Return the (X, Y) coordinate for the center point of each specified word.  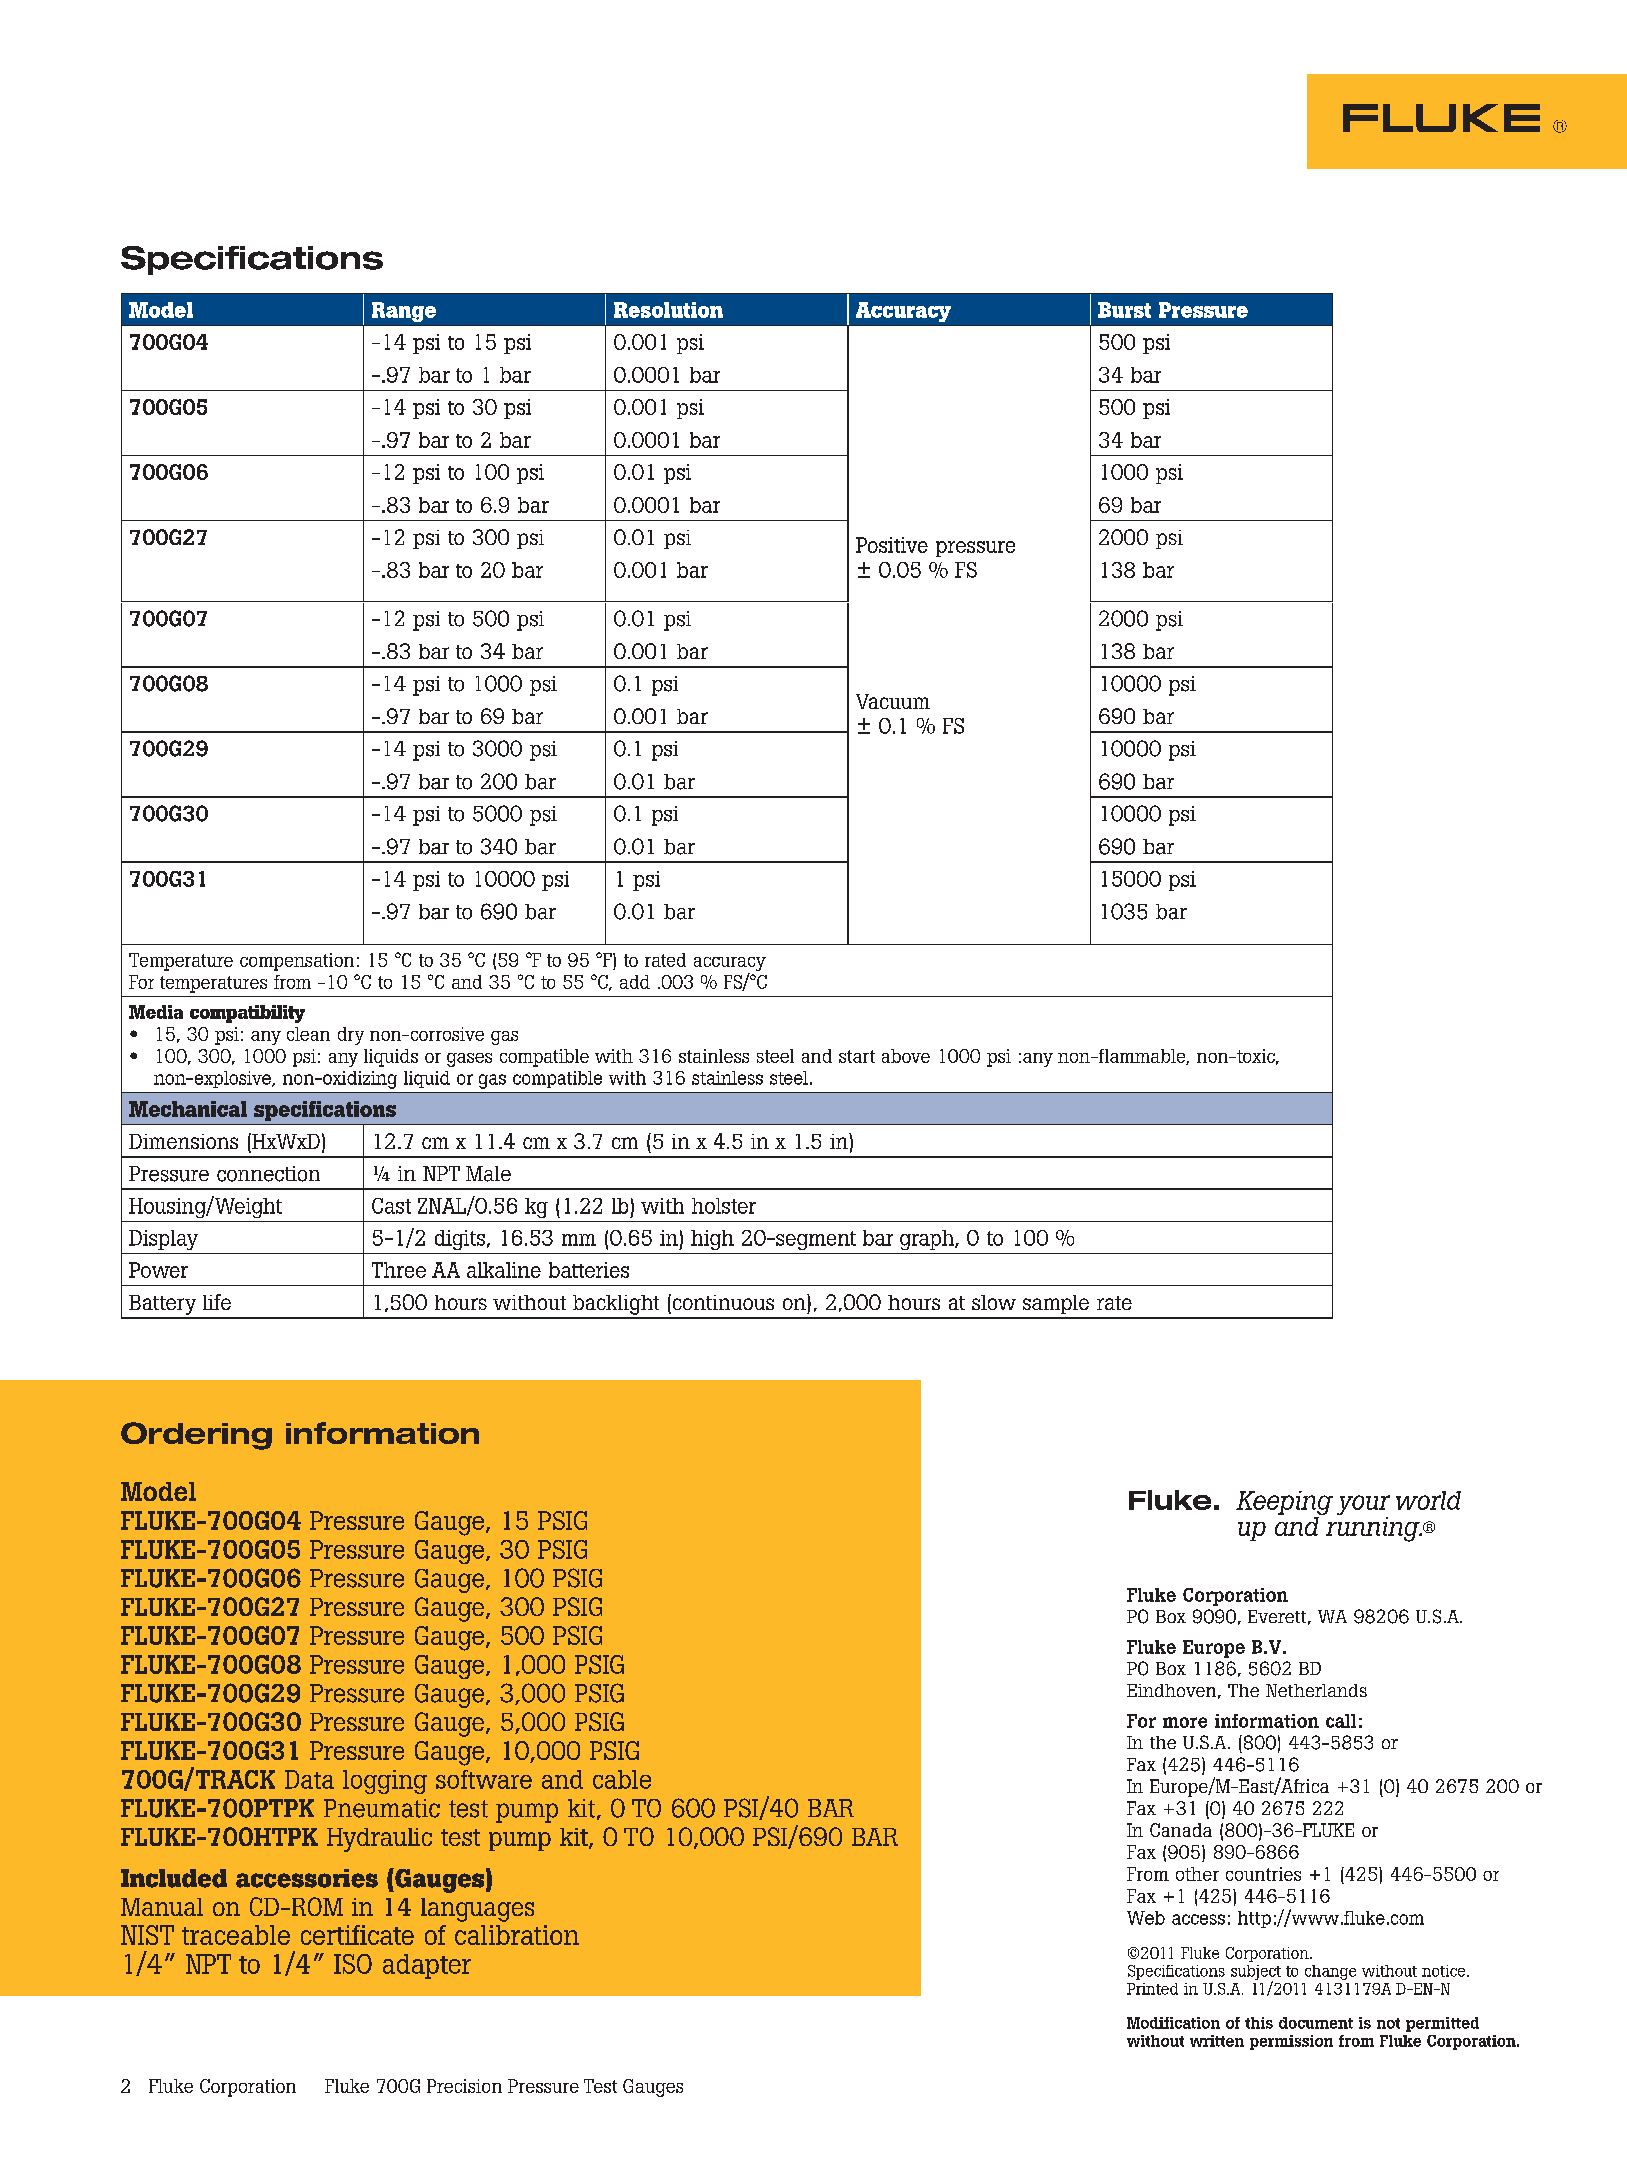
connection (268, 1174)
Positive (892, 545)
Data (309, 1779)
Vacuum (893, 701)
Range (404, 312)
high (712, 1240)
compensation (297, 962)
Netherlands (1316, 1690)
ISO (353, 1964)
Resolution (668, 310)
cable (622, 1779)
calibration (517, 1935)
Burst (1124, 310)
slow (994, 1302)
